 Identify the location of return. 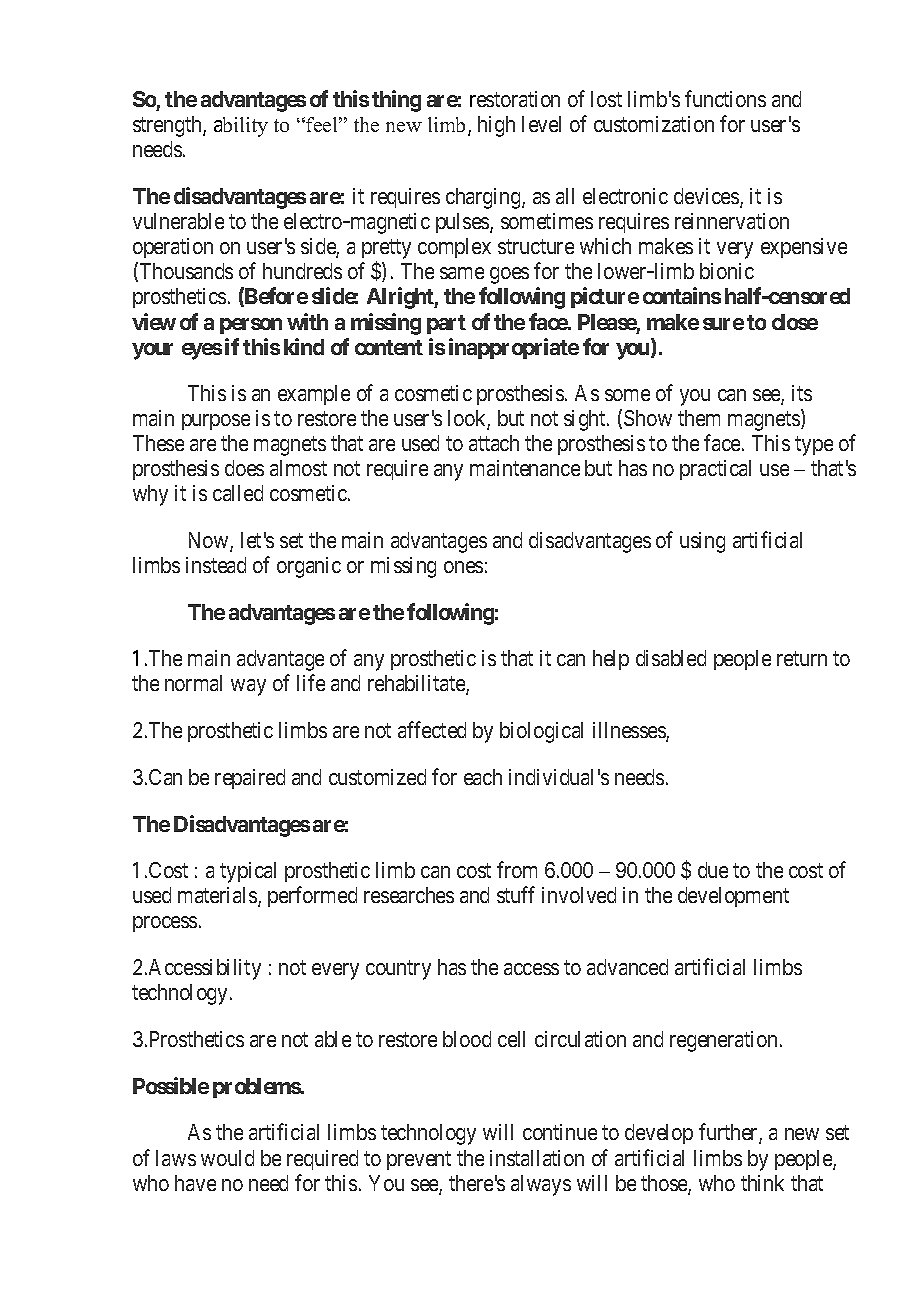
(802, 659).
